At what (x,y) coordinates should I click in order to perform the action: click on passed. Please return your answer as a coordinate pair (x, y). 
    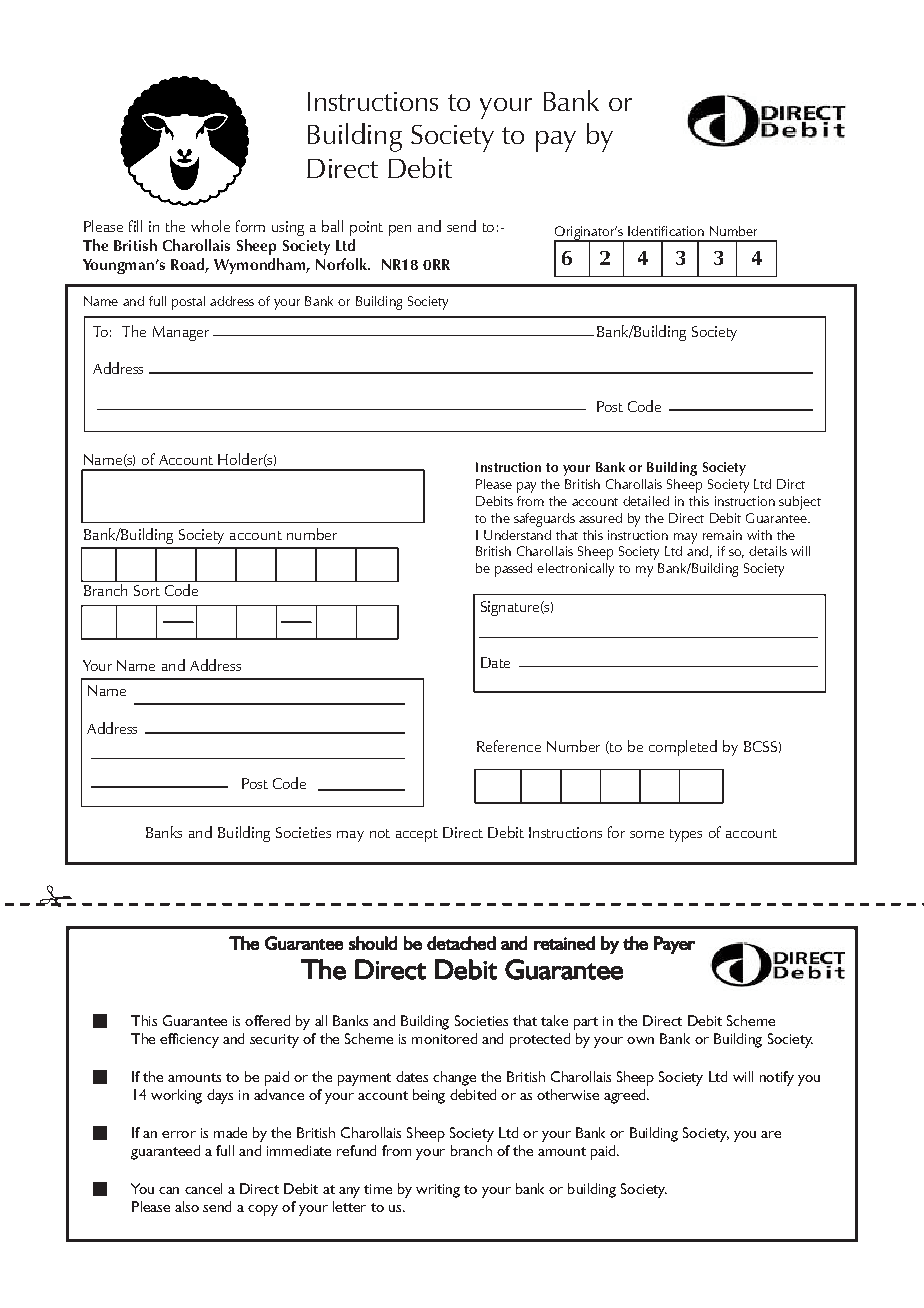
    Looking at the image, I should click on (513, 570).
